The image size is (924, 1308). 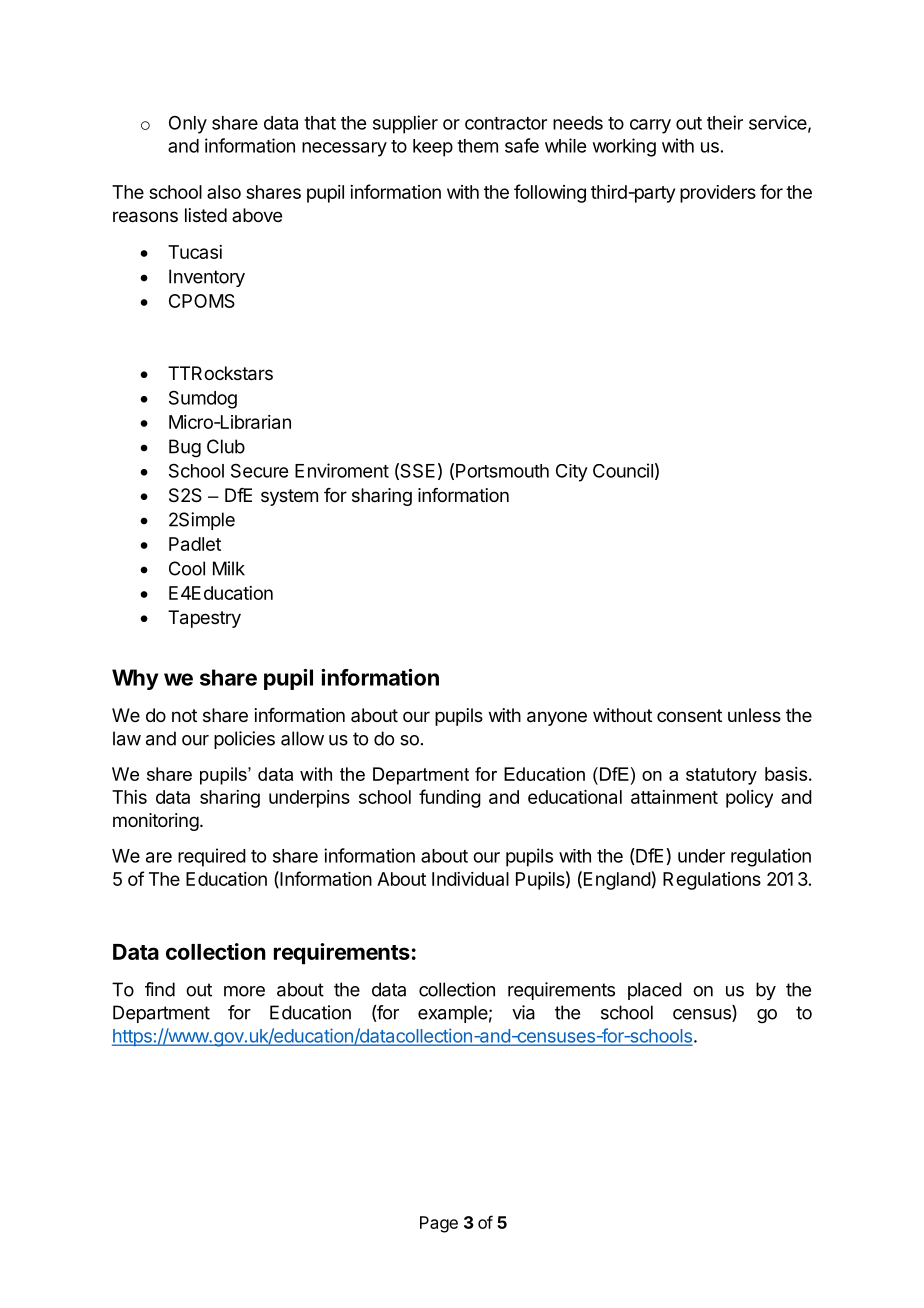 I want to click on Portsmouth, so click(x=502, y=471).
